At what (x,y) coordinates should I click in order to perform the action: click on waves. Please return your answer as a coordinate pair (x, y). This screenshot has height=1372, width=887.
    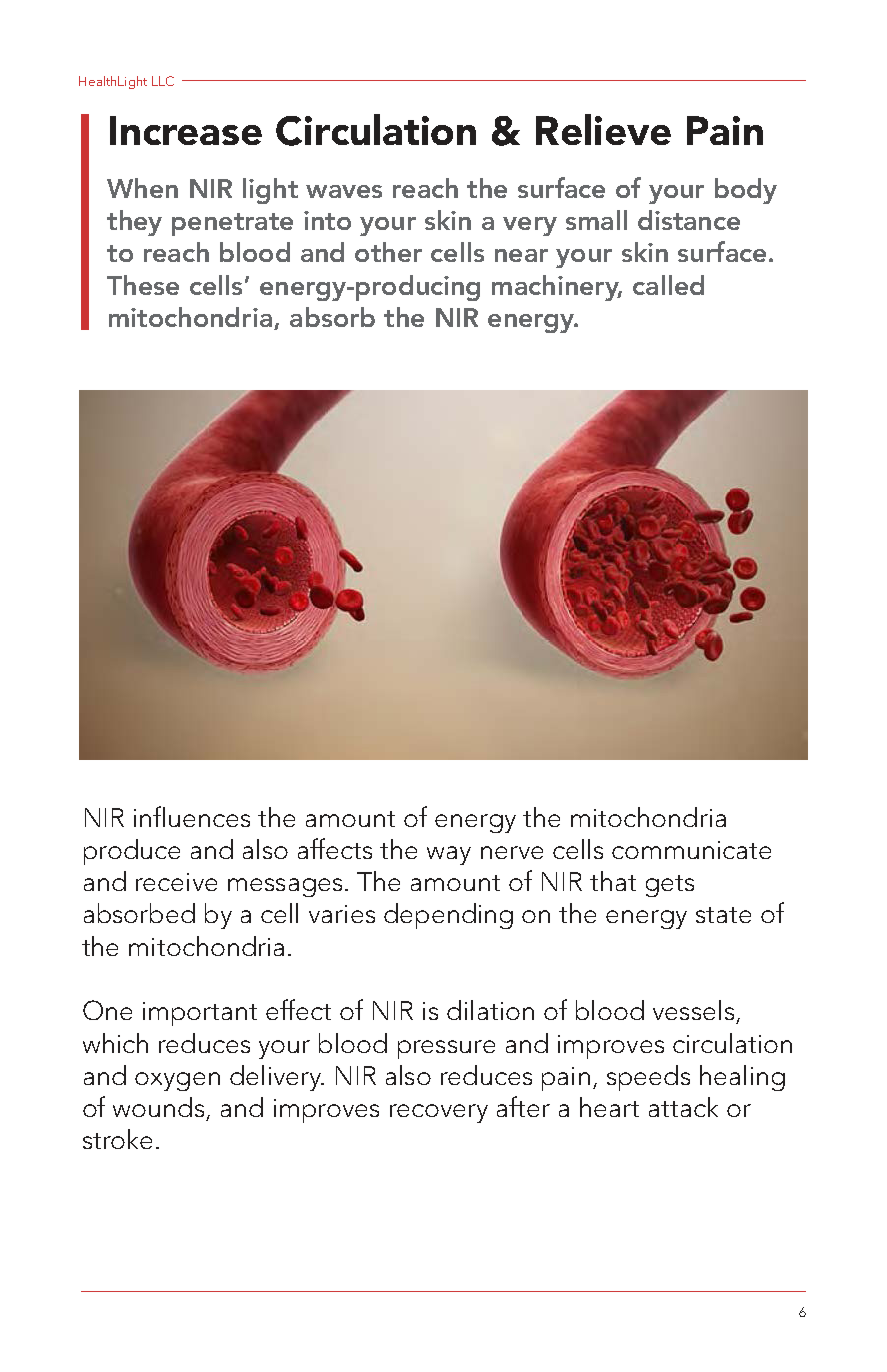
    Looking at the image, I should click on (344, 191).
